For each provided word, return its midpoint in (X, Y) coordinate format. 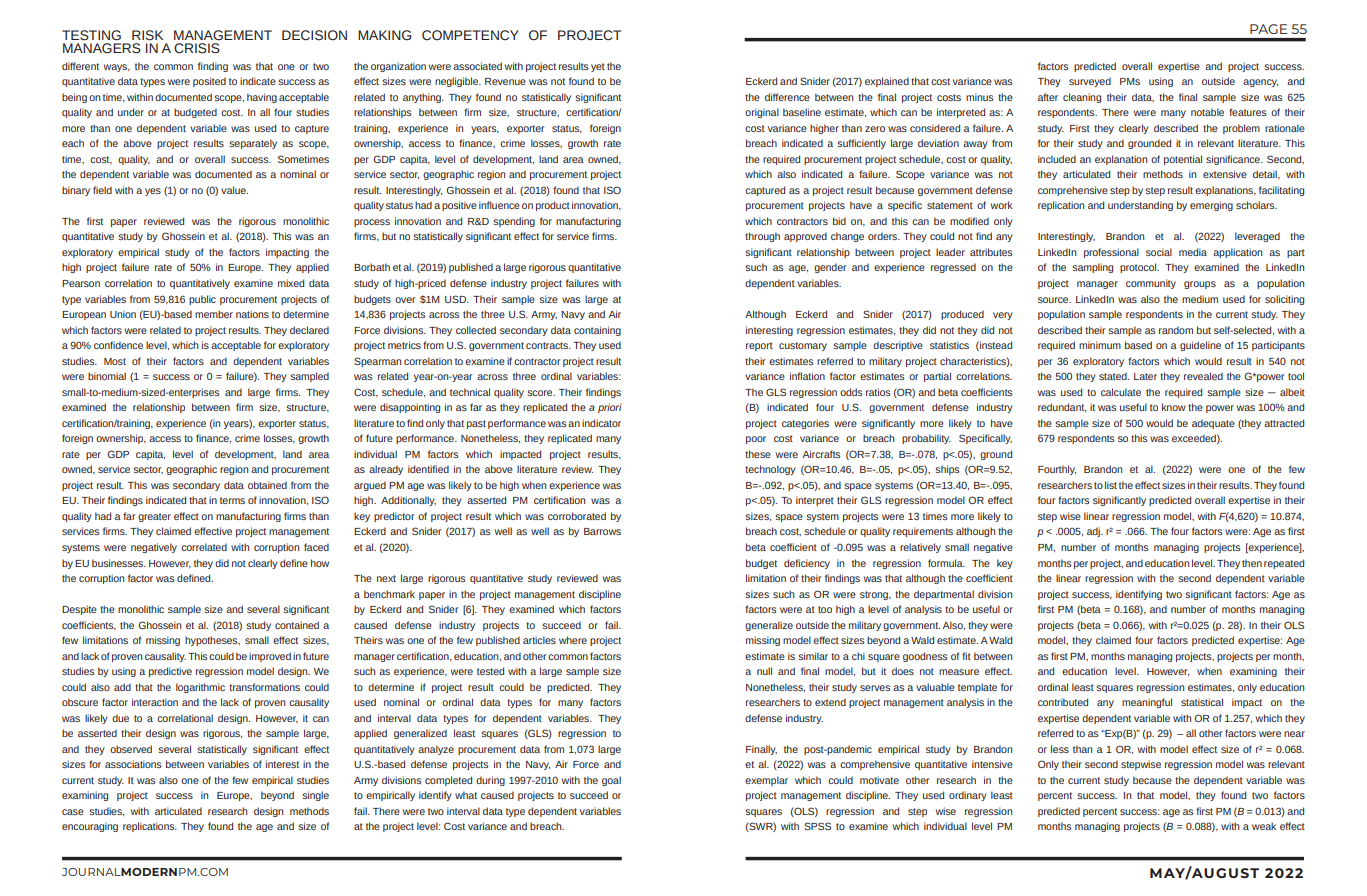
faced (316, 547)
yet (598, 67)
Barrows (602, 531)
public (202, 300)
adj (1094, 532)
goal (611, 781)
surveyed (1090, 82)
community (1151, 284)
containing (597, 331)
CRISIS (197, 48)
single (316, 796)
